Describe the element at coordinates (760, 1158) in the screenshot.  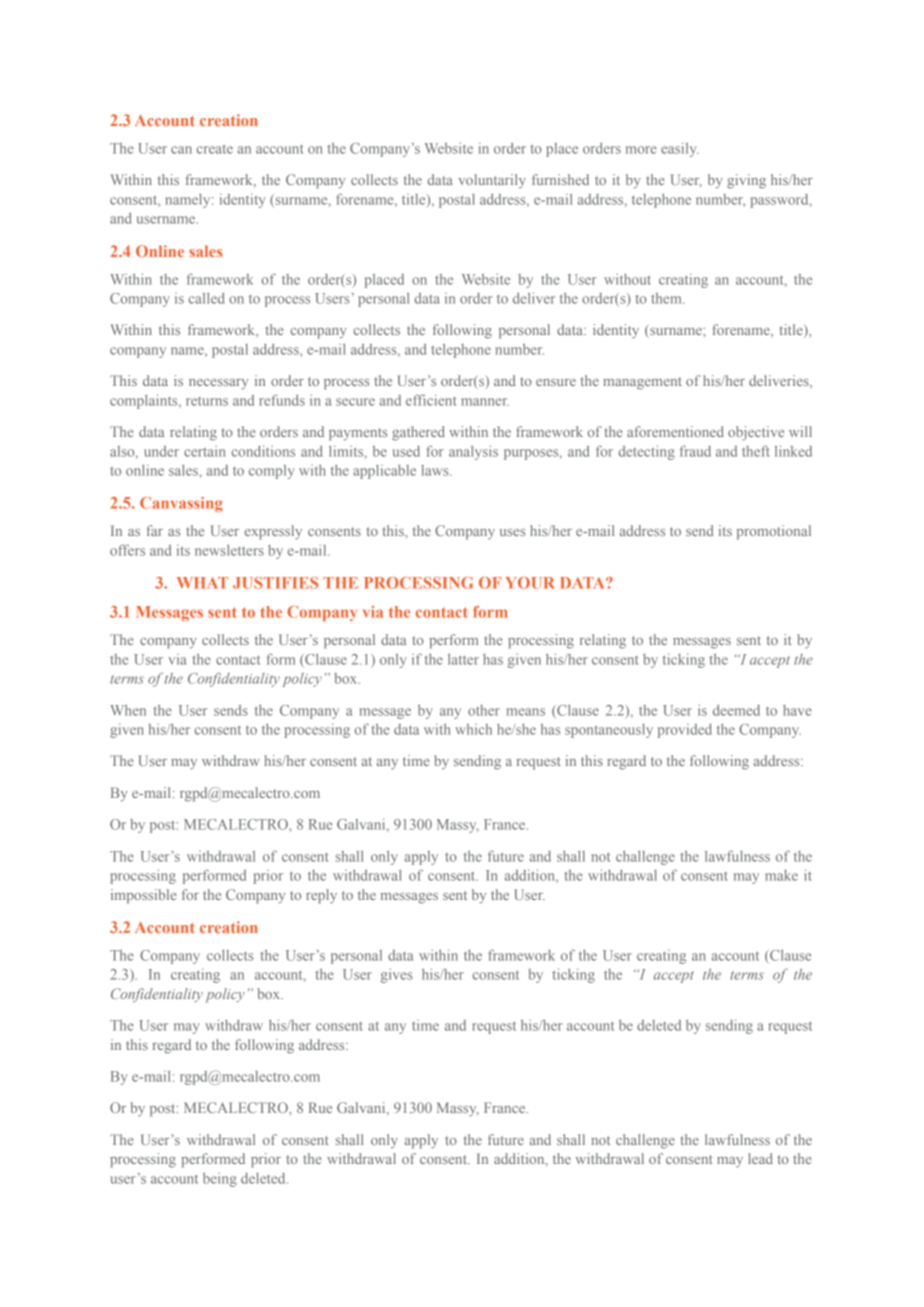
I see `lead` at that location.
